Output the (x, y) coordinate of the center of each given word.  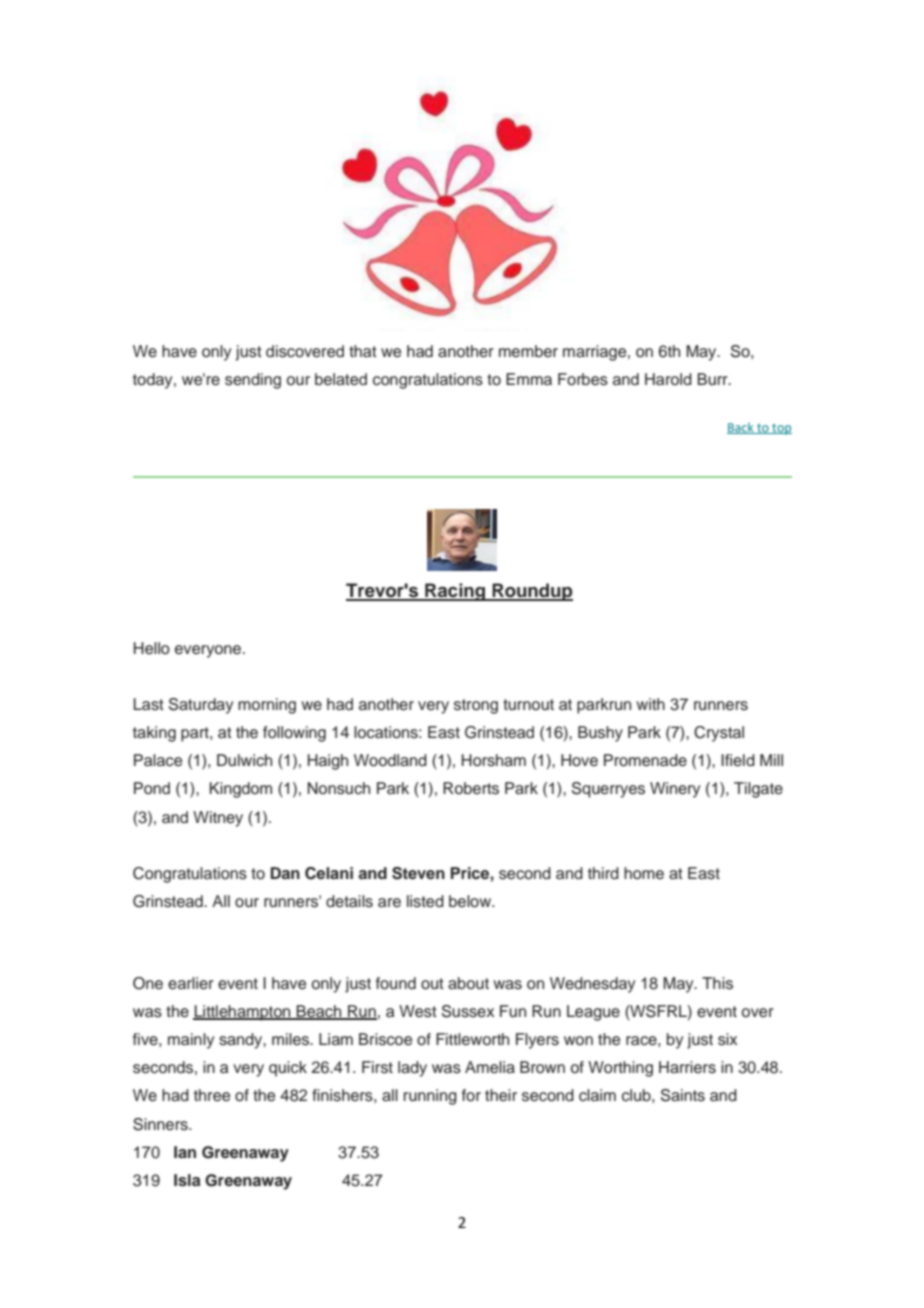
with (650, 704)
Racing (455, 592)
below (471, 901)
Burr (713, 379)
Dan (285, 873)
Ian (185, 1152)
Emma (529, 379)
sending (253, 381)
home (644, 873)
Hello (152, 648)
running (430, 1097)
